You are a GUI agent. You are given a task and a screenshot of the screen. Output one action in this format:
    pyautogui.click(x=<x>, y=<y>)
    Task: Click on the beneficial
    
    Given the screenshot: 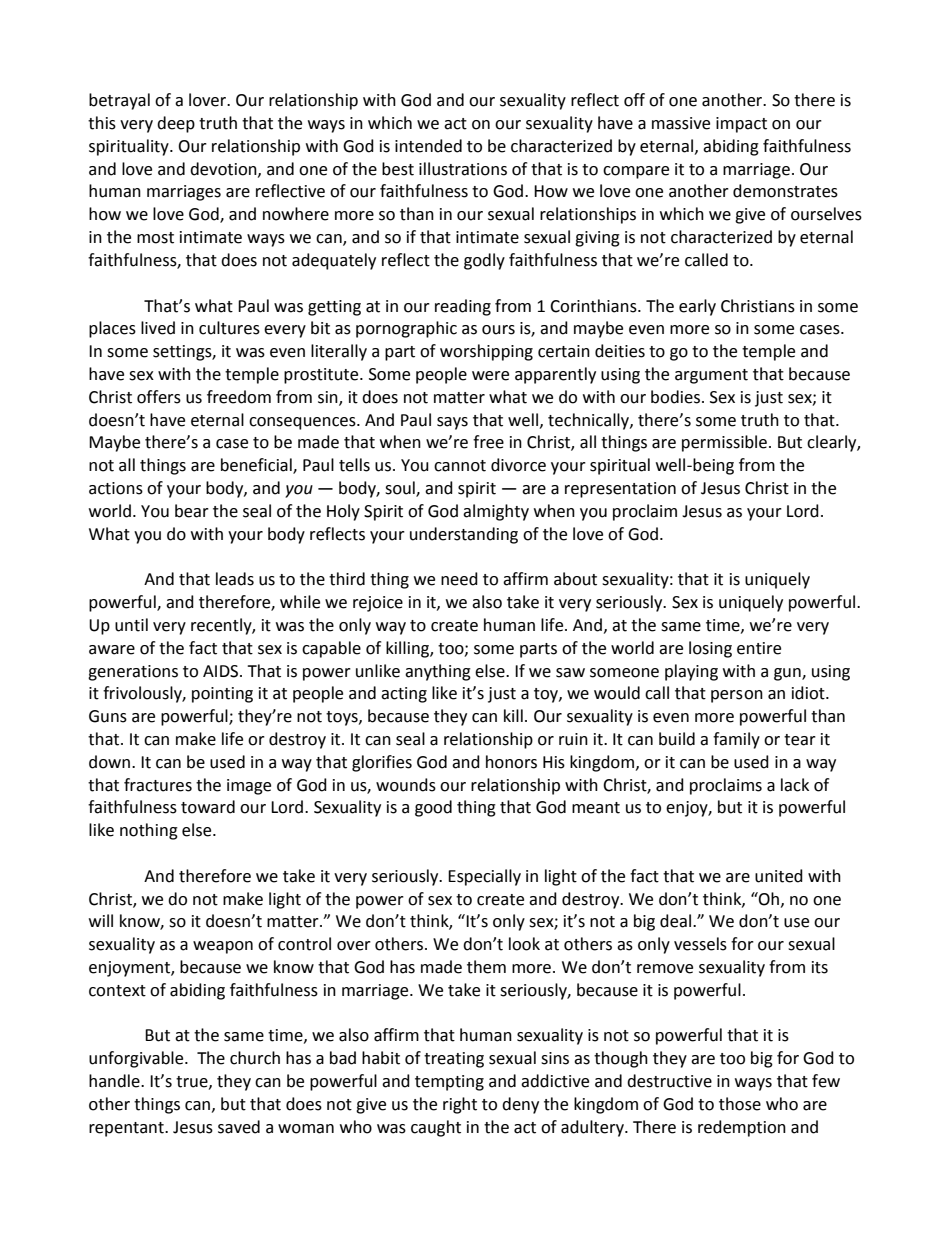 What is the action you would take?
    pyautogui.click(x=257, y=466)
